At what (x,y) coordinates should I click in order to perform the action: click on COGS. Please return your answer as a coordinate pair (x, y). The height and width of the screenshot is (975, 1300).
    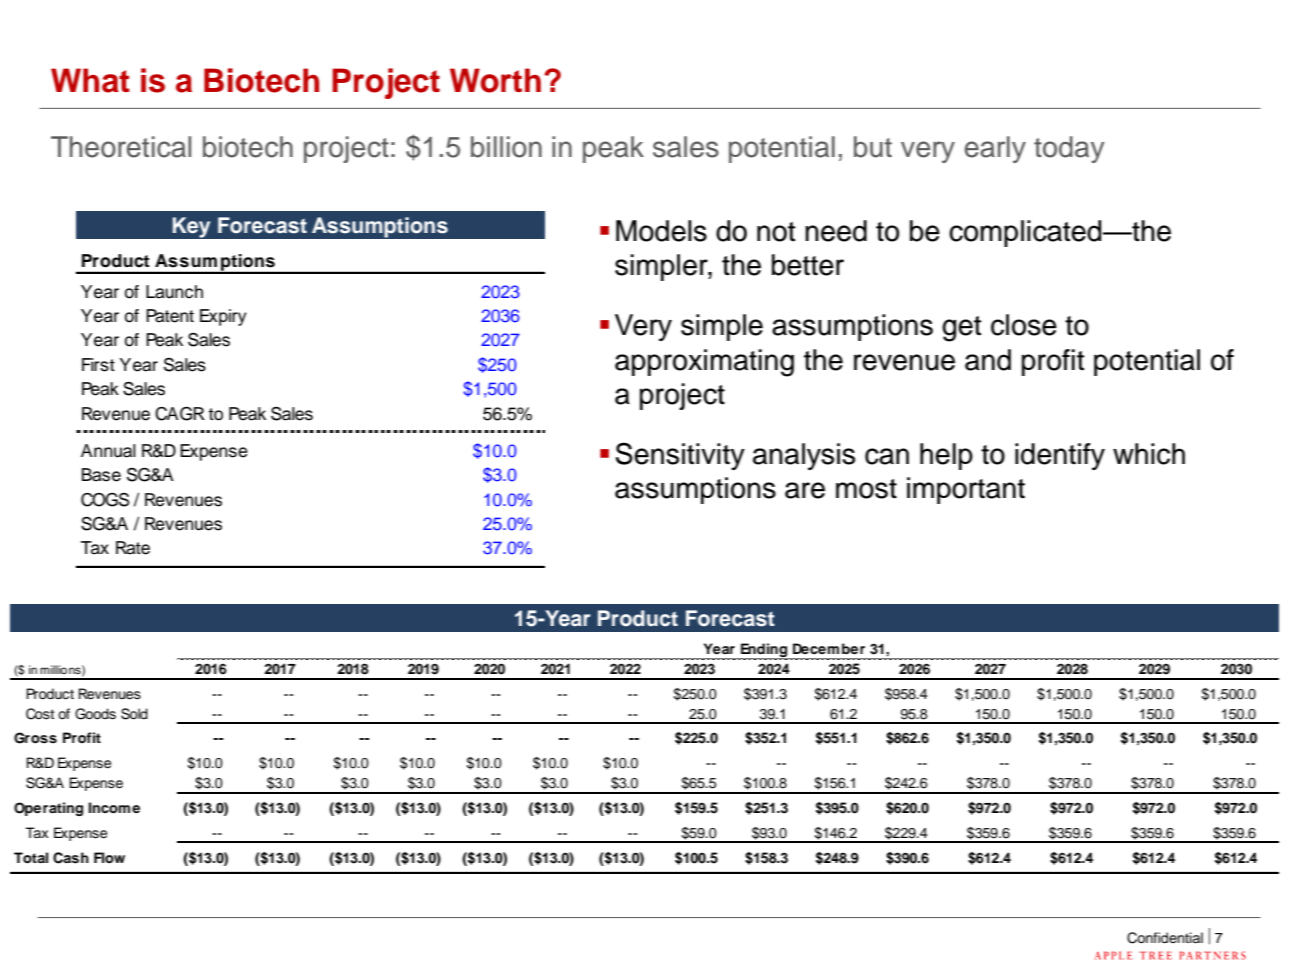
    Looking at the image, I should click on (105, 500).
